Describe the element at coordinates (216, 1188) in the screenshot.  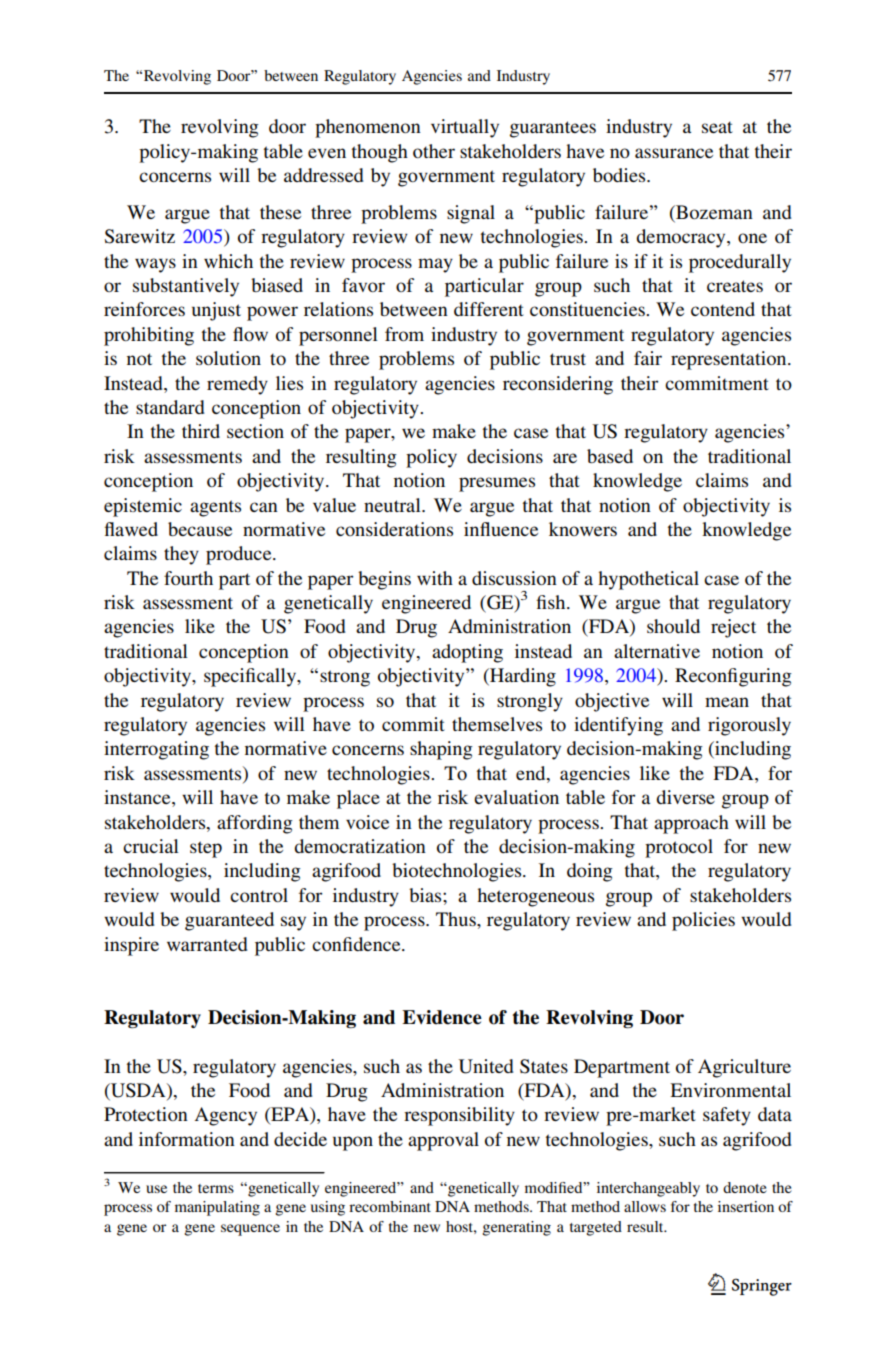
I see `terms` at that location.
